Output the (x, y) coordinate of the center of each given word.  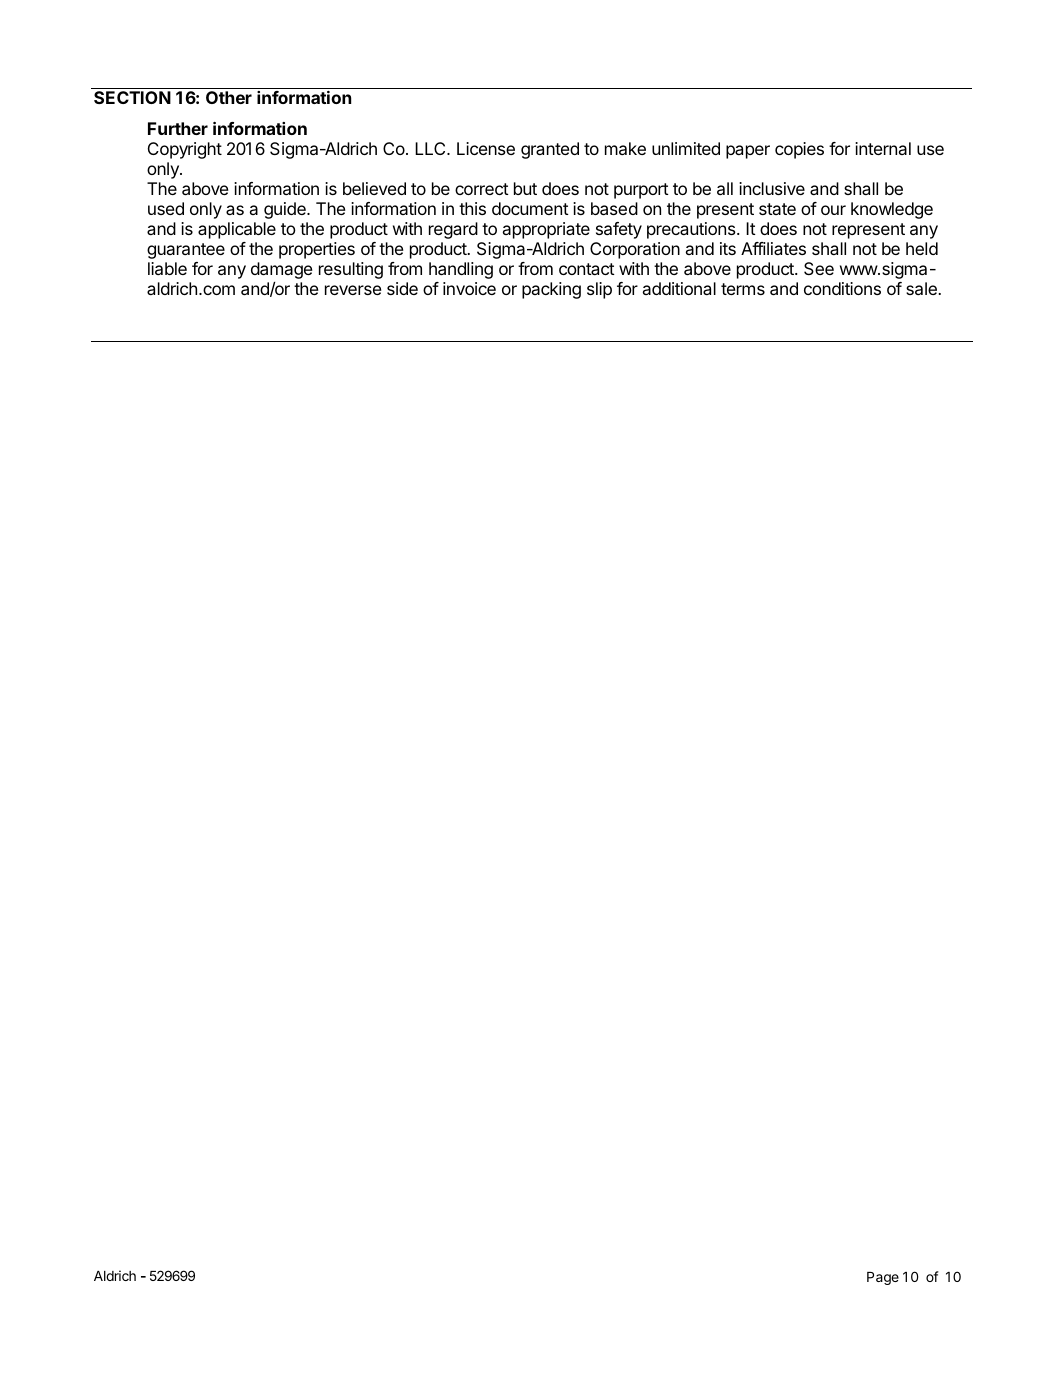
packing (551, 290)
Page (883, 1278)
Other (229, 97)
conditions (842, 288)
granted (550, 150)
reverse (353, 290)
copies (799, 150)
